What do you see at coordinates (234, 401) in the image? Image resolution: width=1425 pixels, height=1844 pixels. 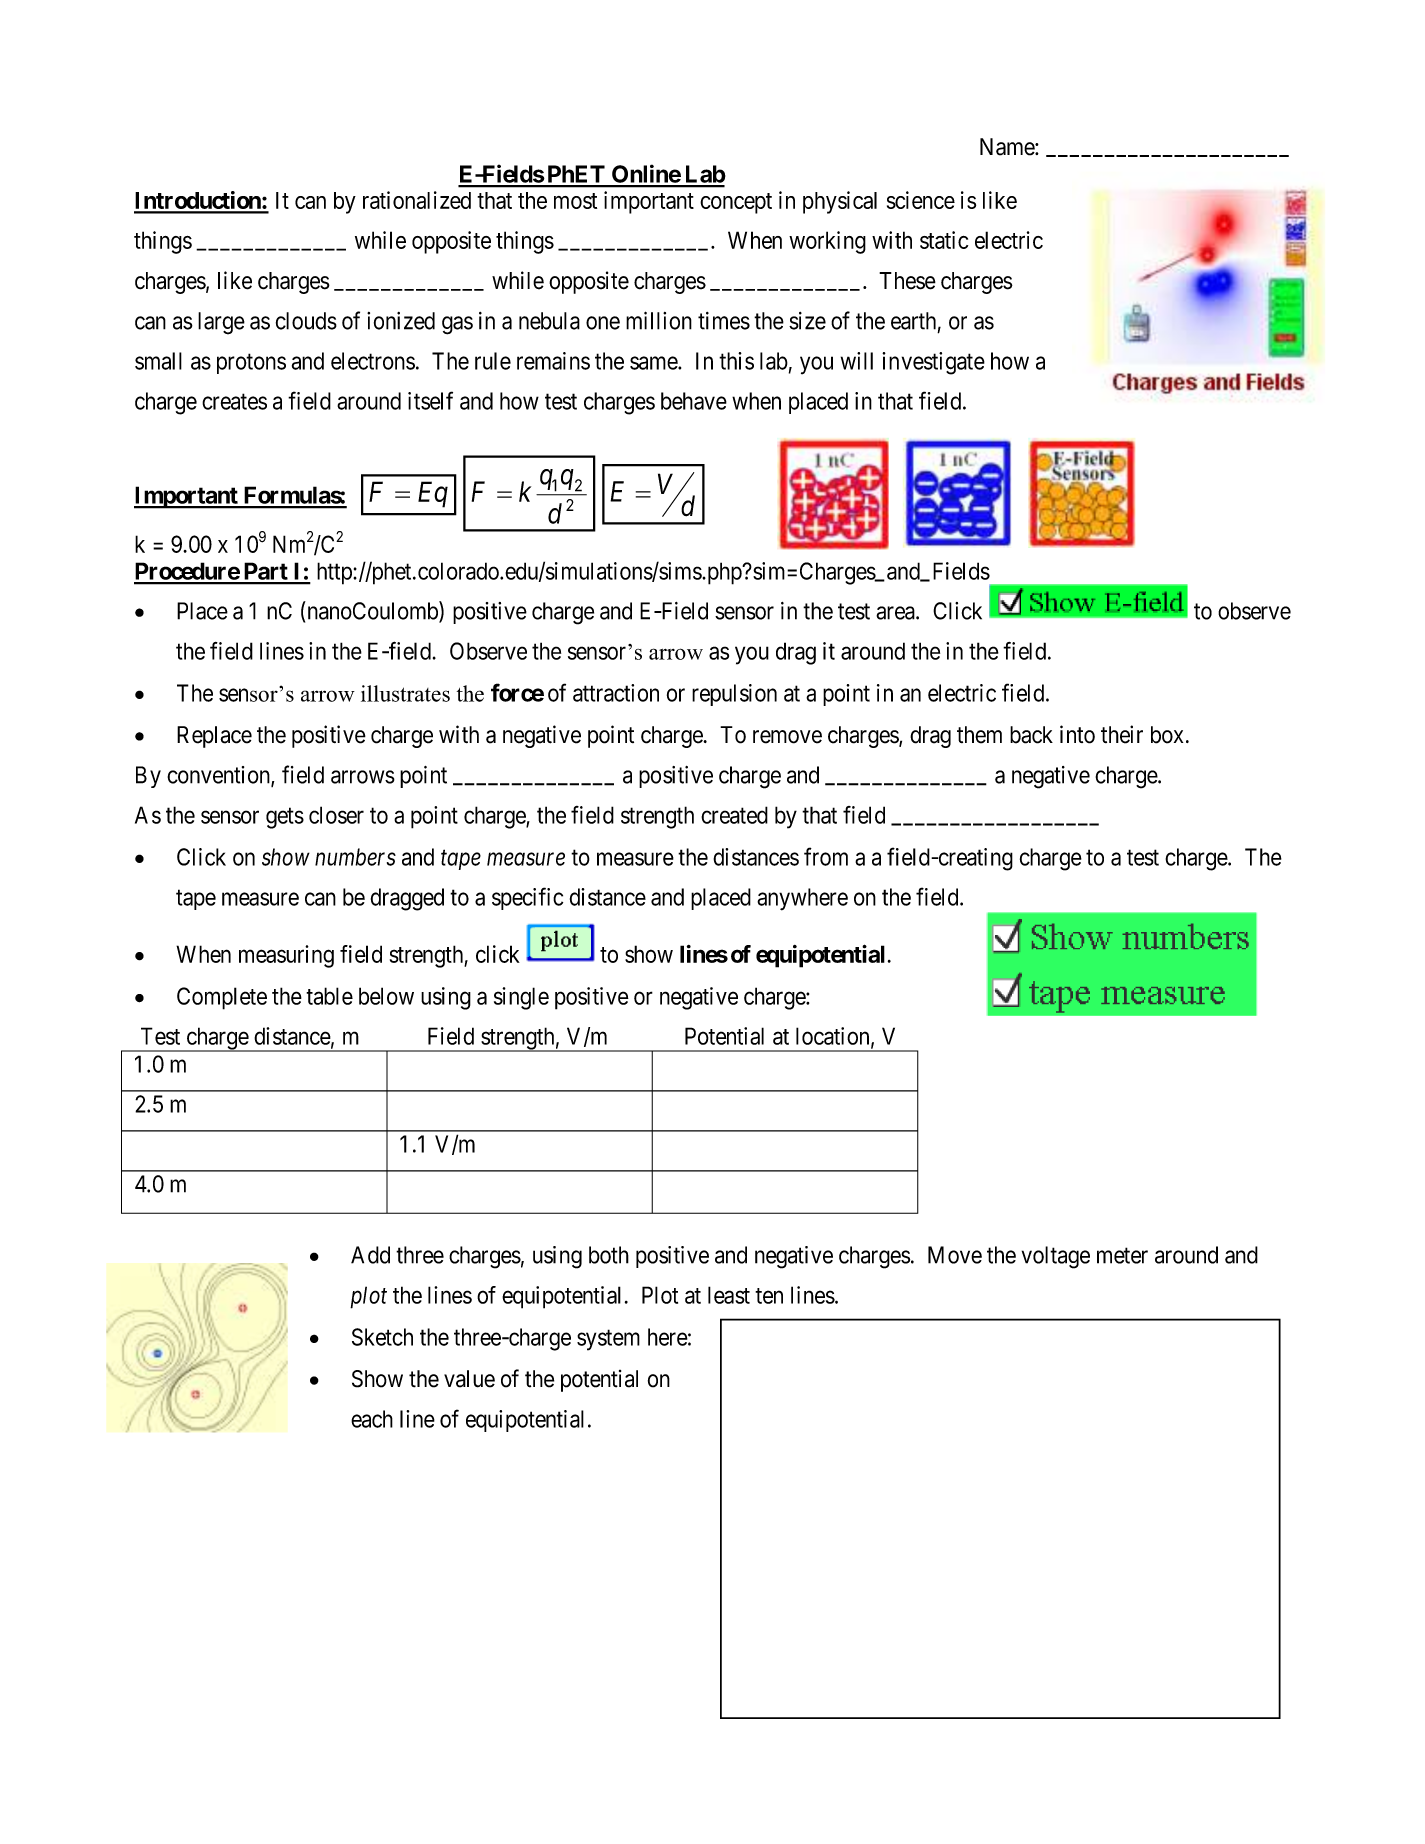 I see `creates` at bounding box center [234, 401].
